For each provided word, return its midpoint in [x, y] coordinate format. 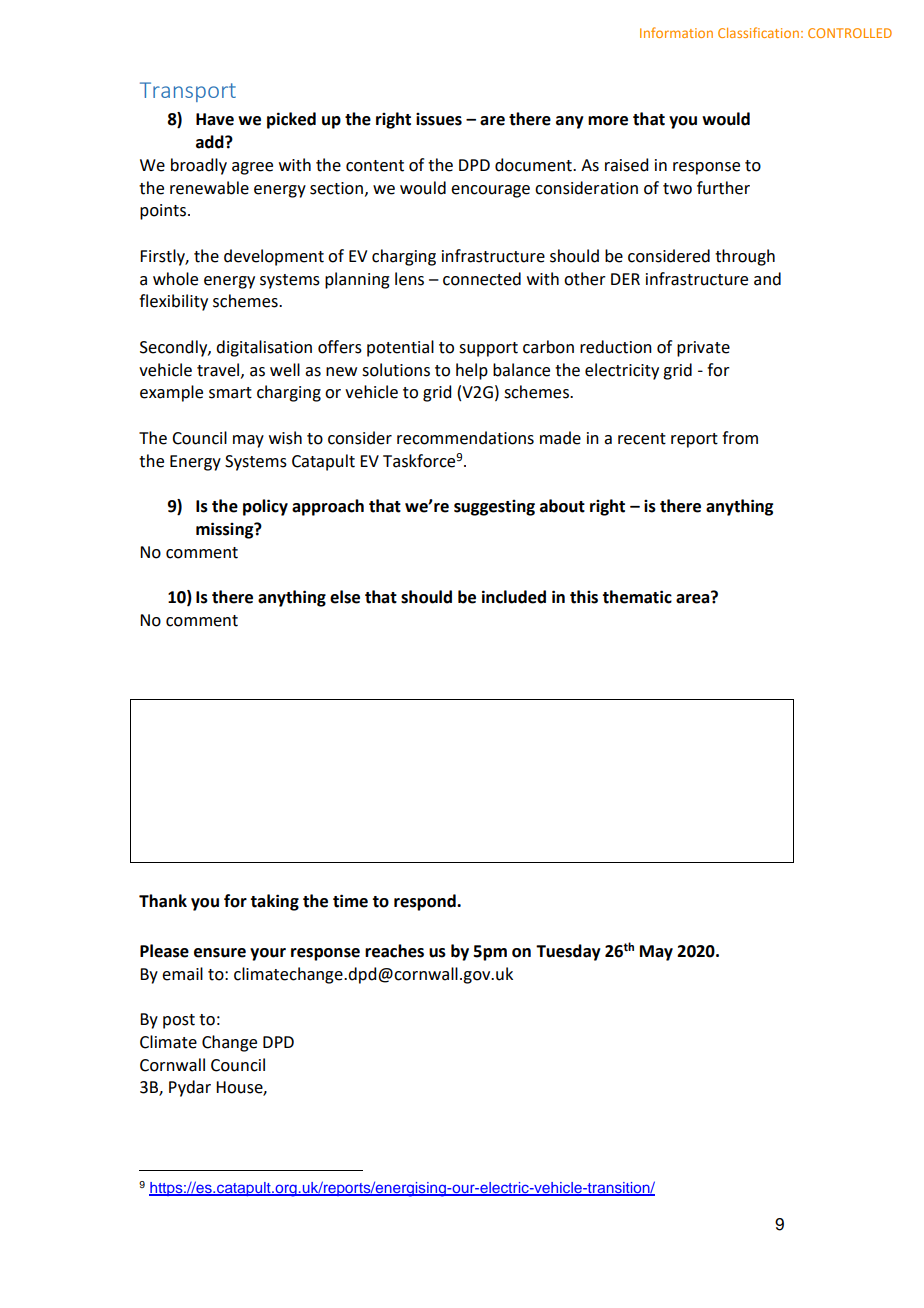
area [694, 598]
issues [439, 119]
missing [226, 530]
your [268, 954]
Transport [188, 92]
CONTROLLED [850, 33]
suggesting [494, 508]
